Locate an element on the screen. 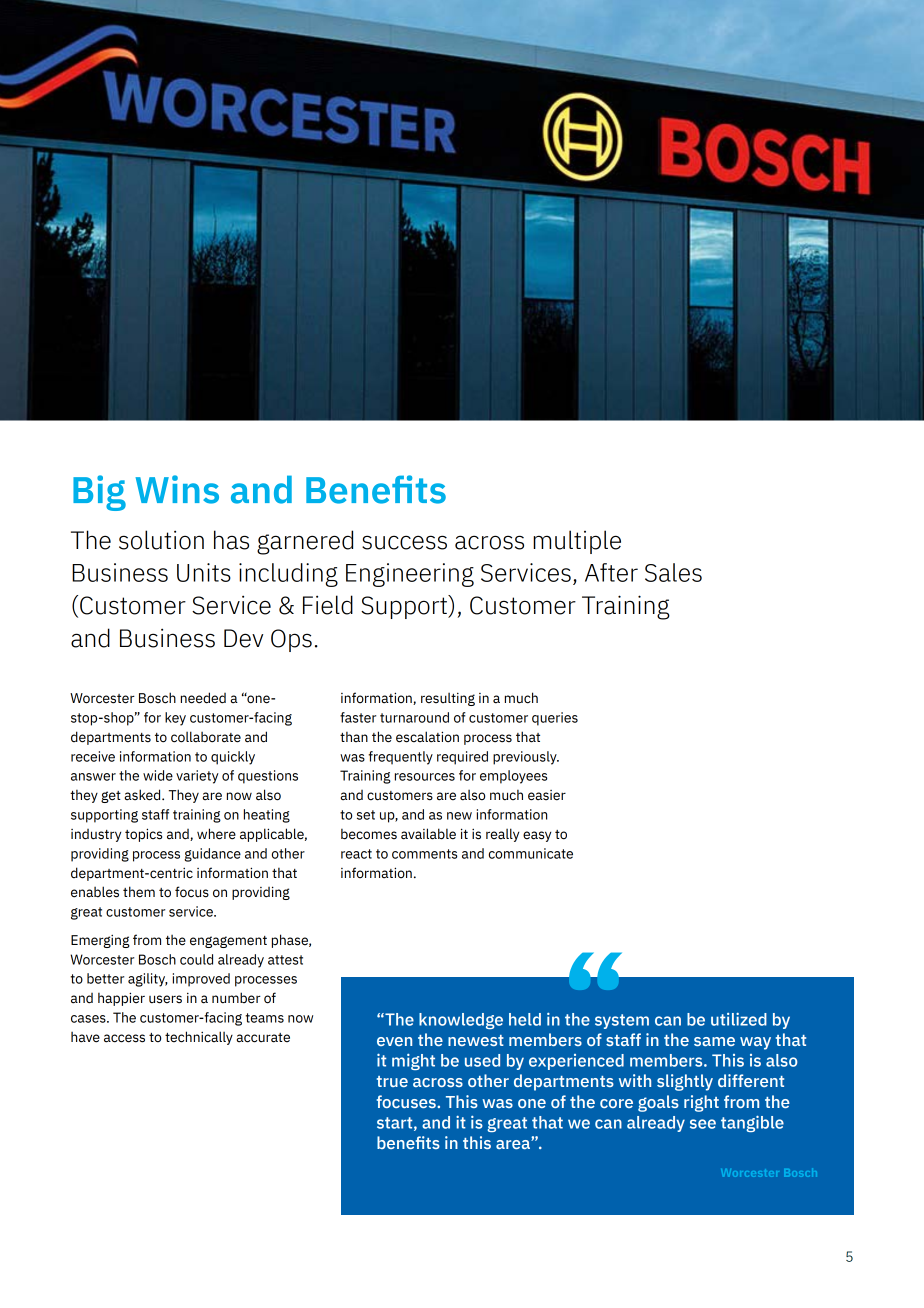 The image size is (924, 1308). true is located at coordinates (392, 1081).
